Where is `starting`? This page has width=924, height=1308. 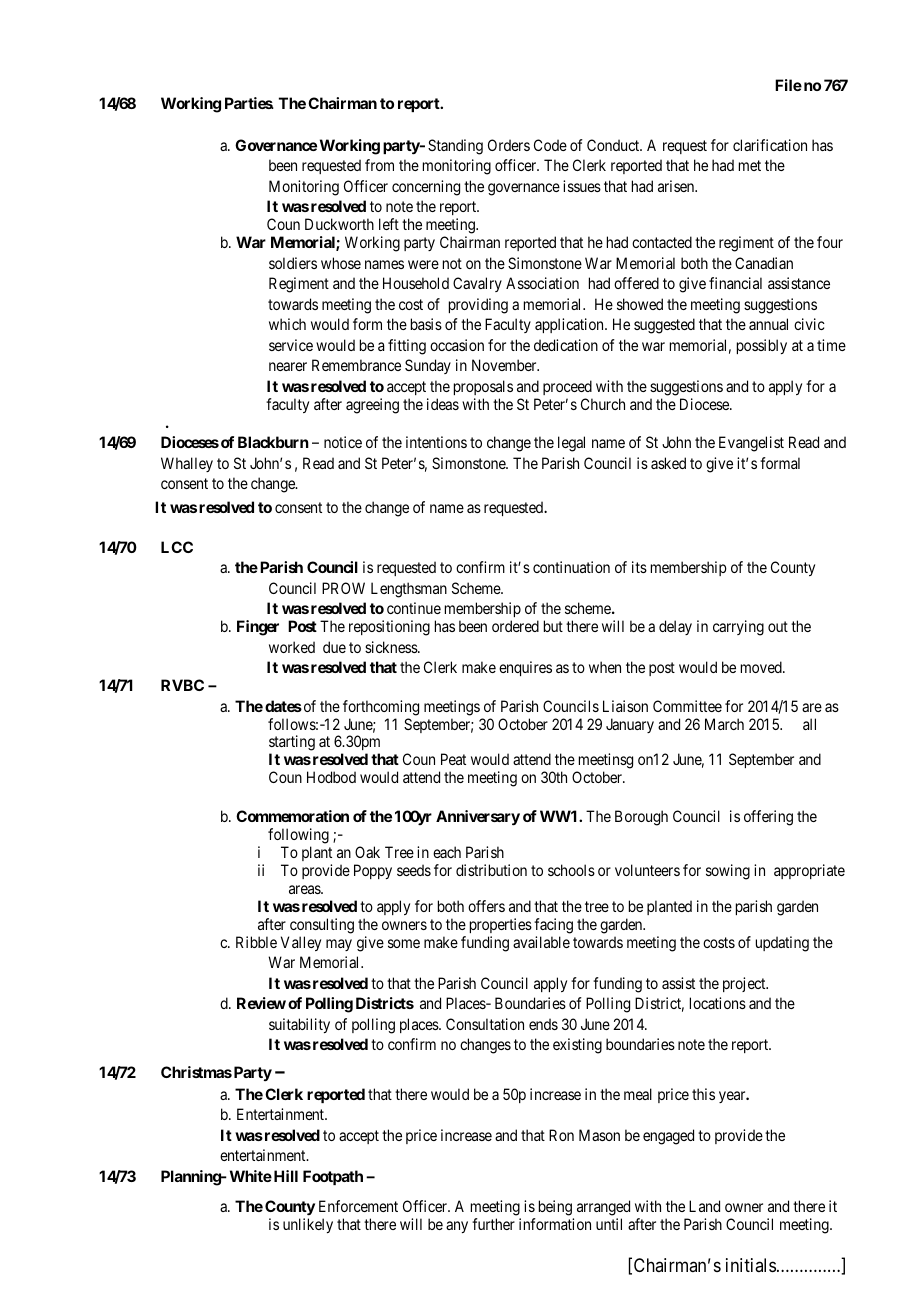
starting is located at coordinates (292, 744).
